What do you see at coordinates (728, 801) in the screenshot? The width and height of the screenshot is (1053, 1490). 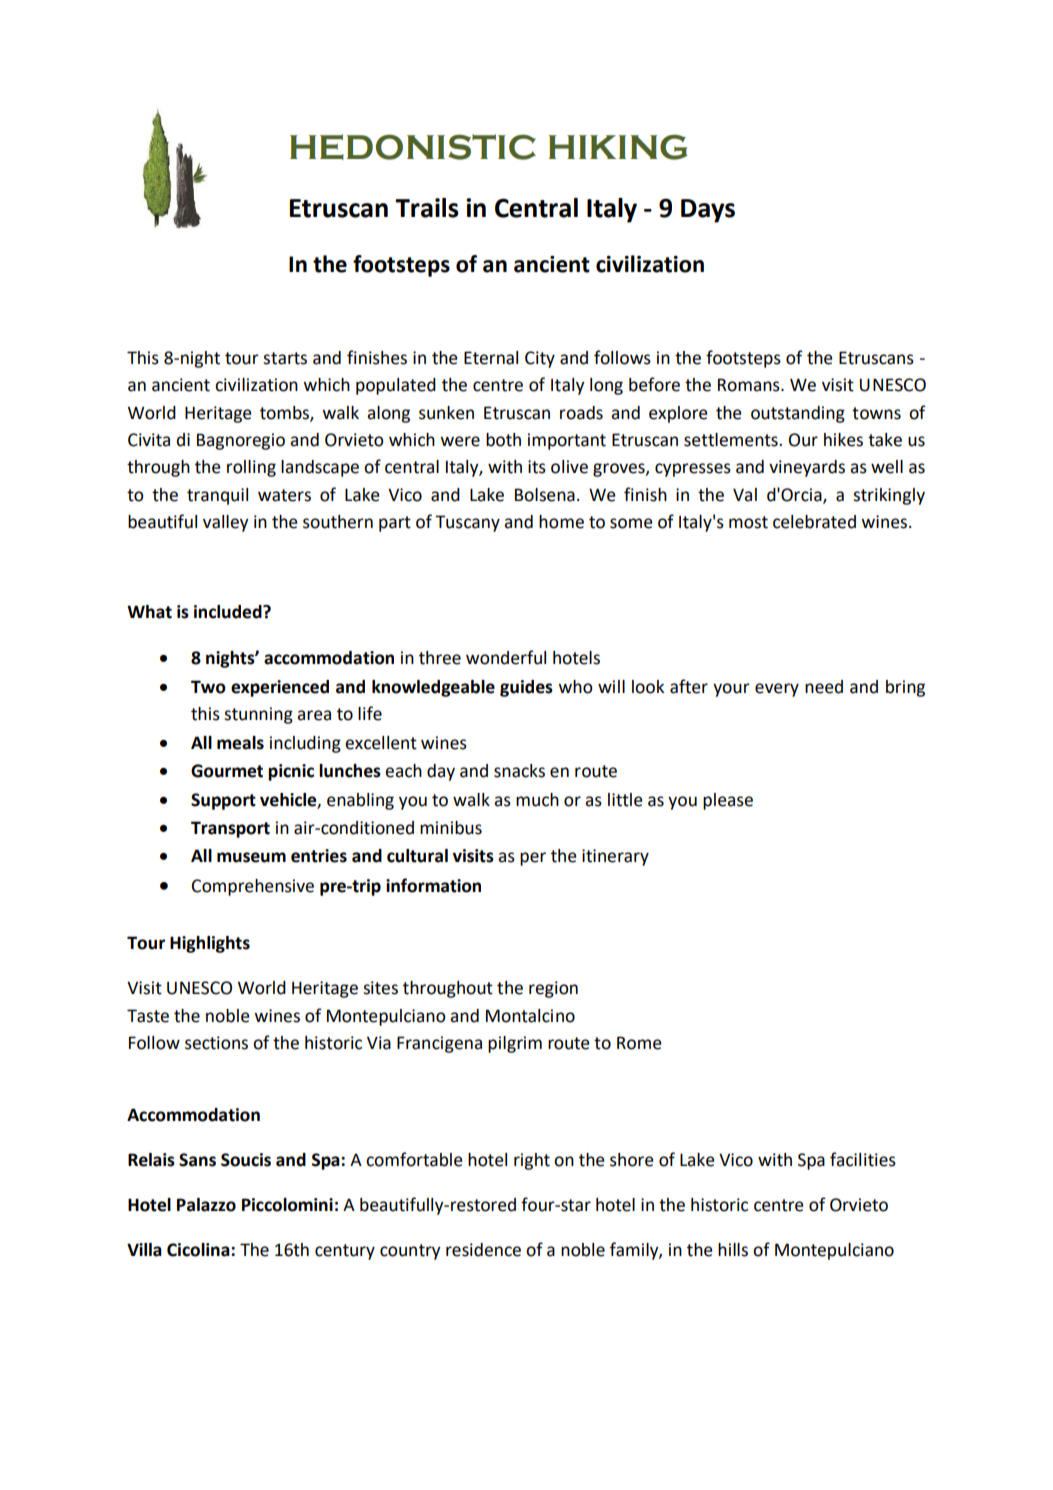 I see `please` at bounding box center [728, 801].
